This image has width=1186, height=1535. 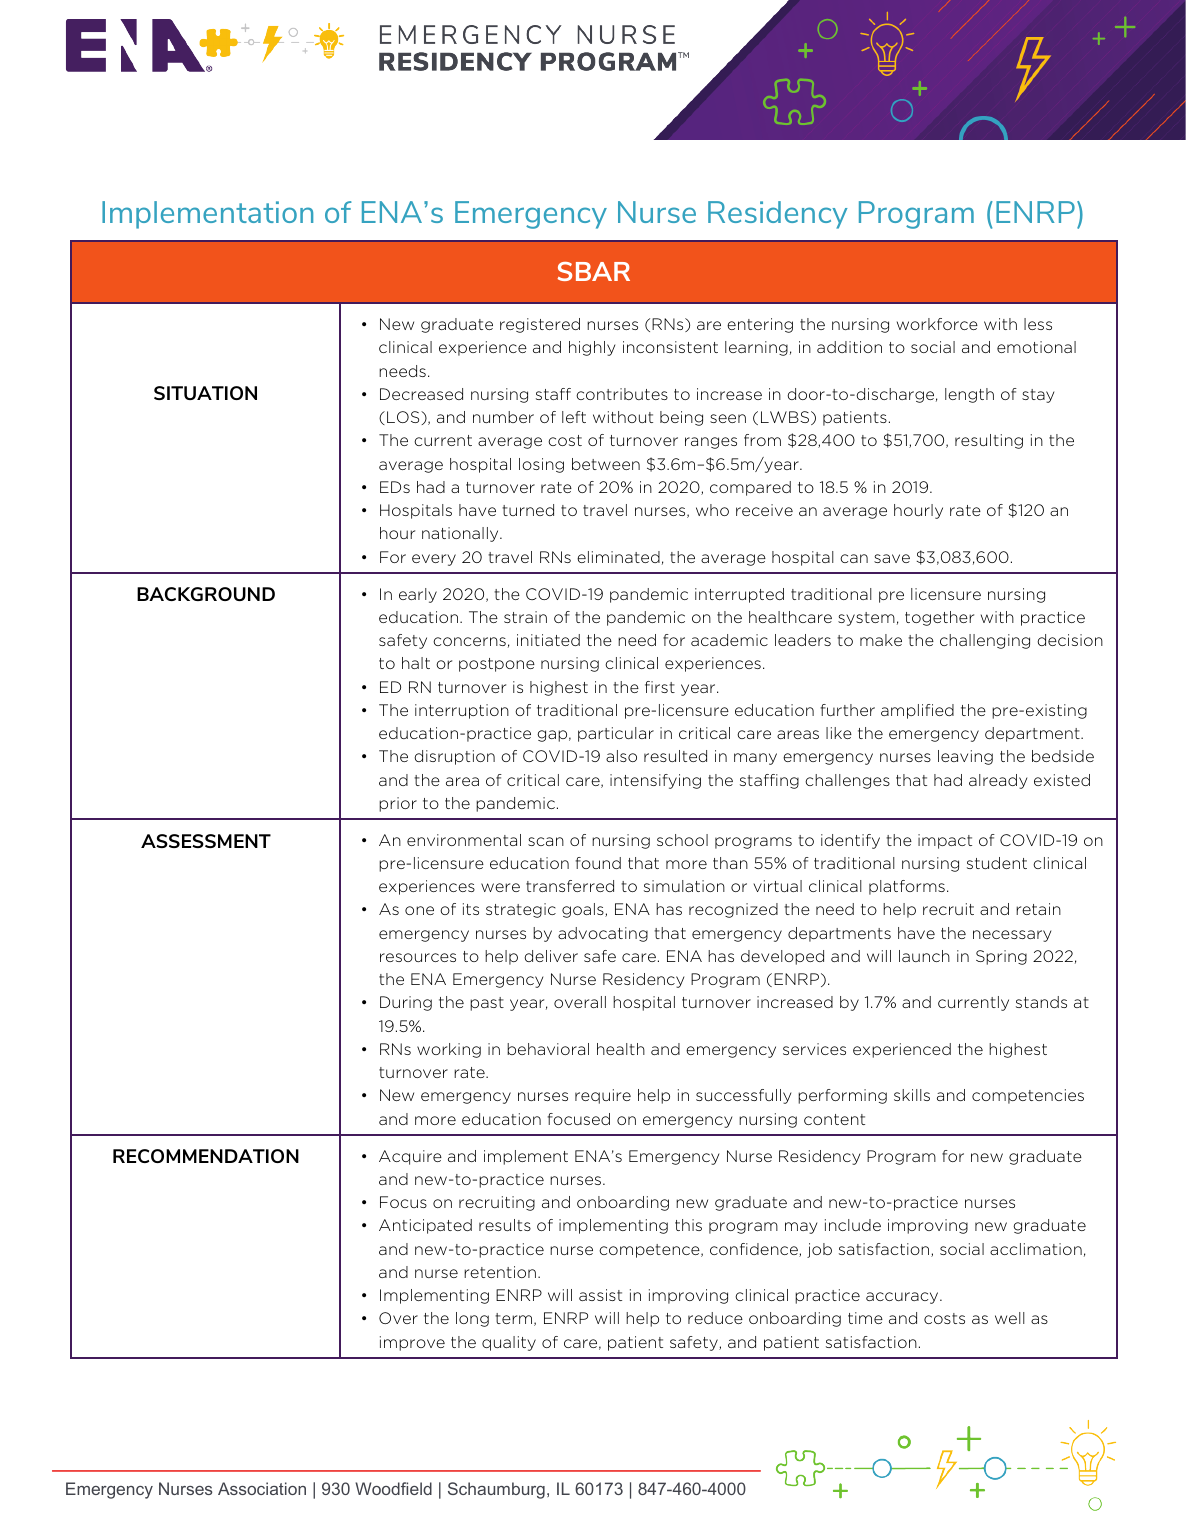 I want to click on inconsistent, so click(x=670, y=347).
